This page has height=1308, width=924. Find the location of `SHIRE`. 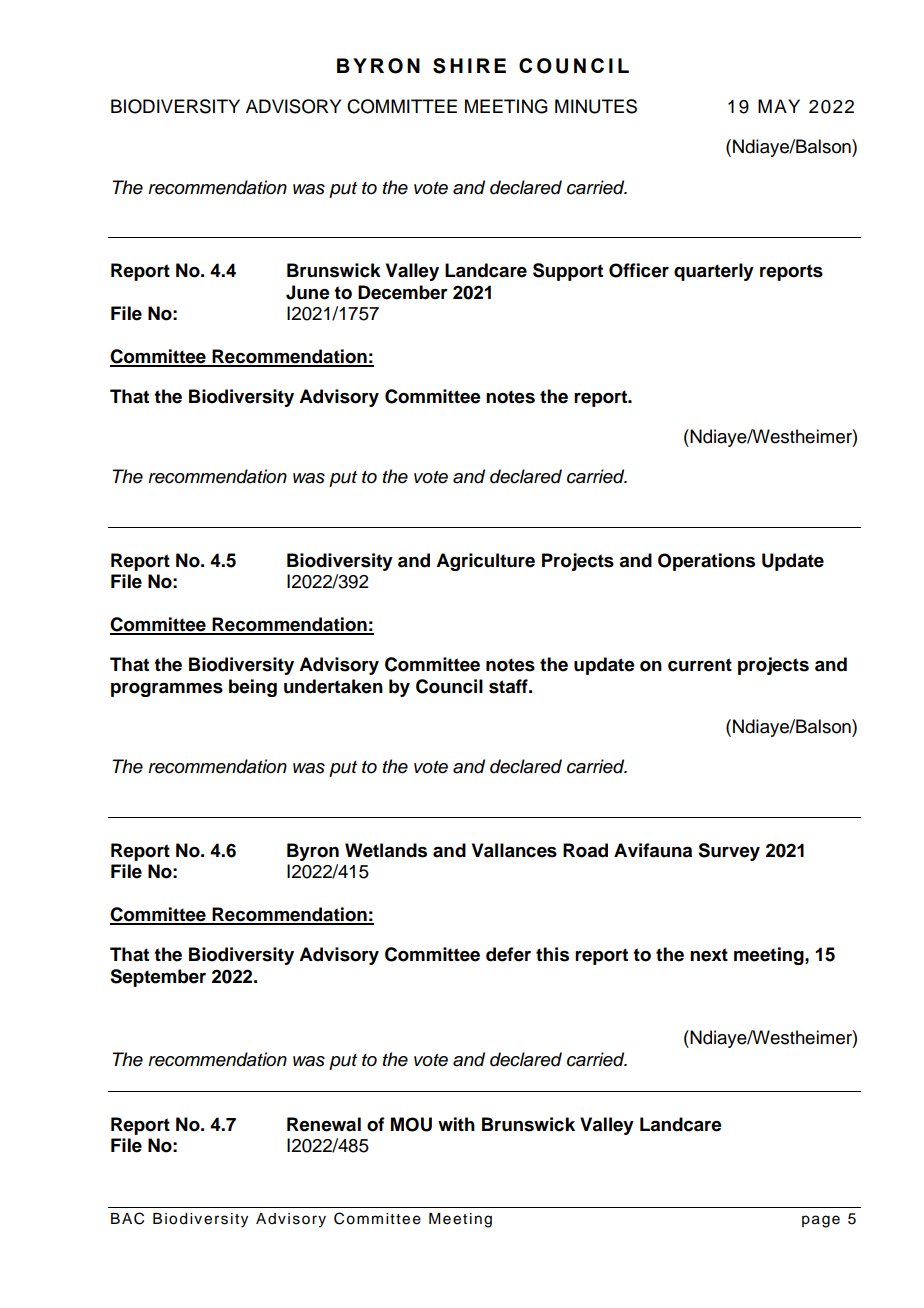

SHIRE is located at coordinates (469, 66).
